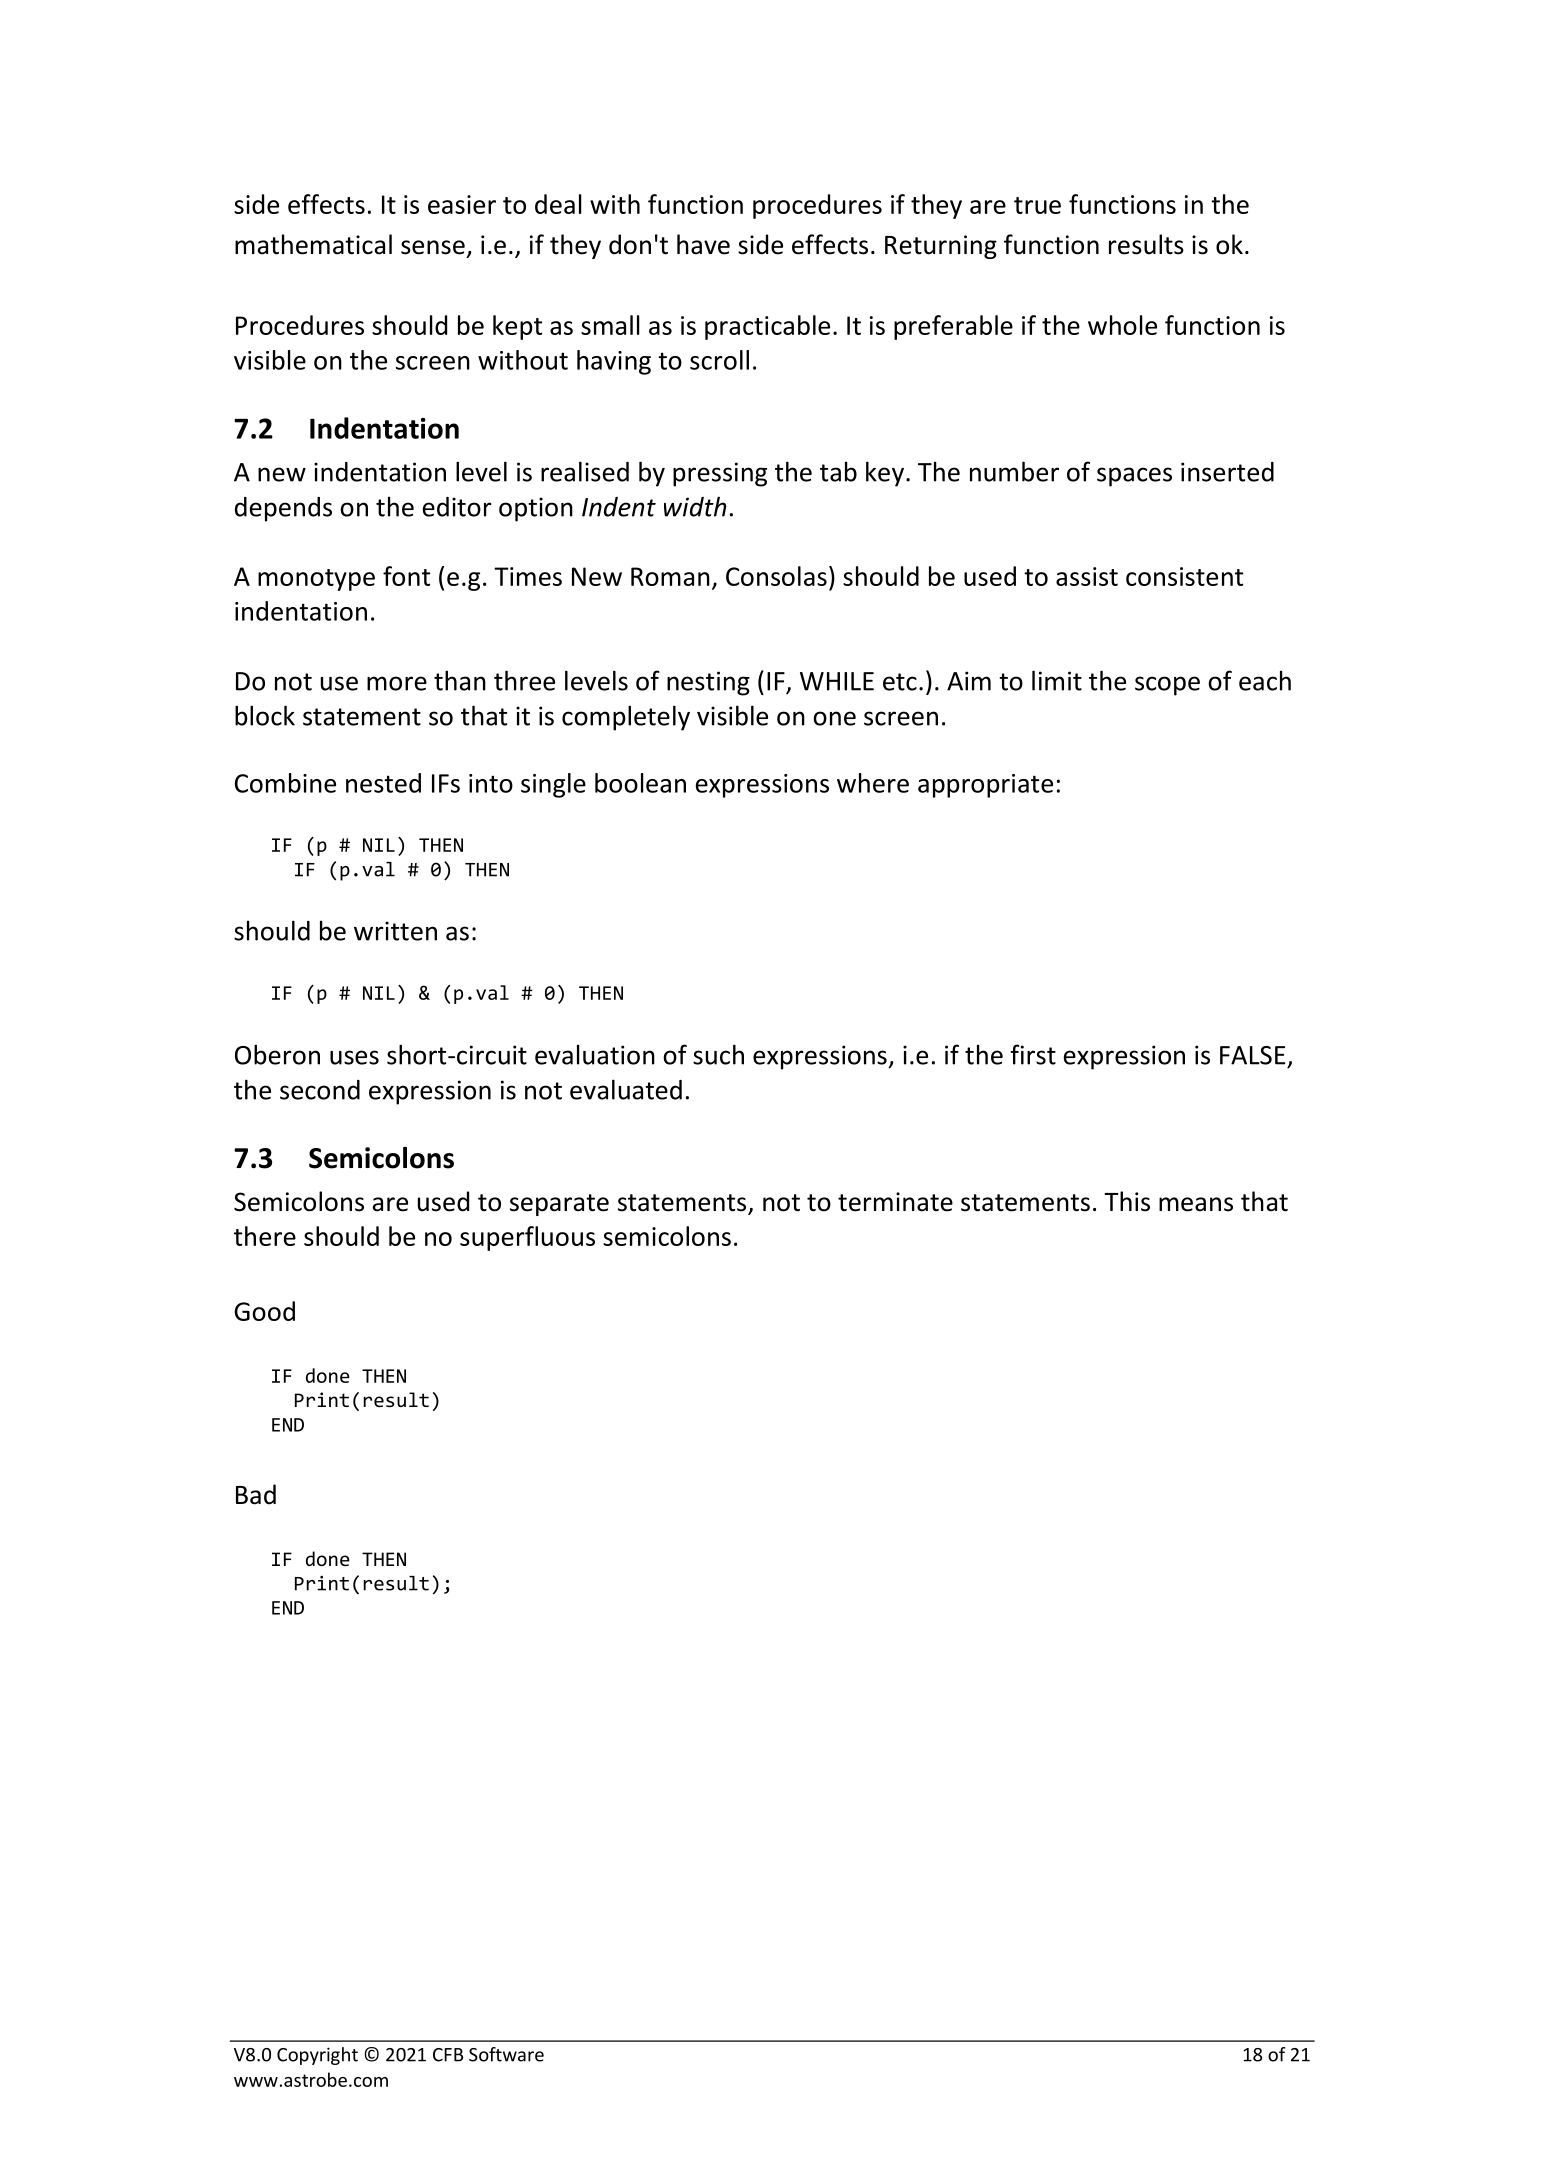 This image has height=2184, width=1544. I want to click on Software, so click(506, 2054).
